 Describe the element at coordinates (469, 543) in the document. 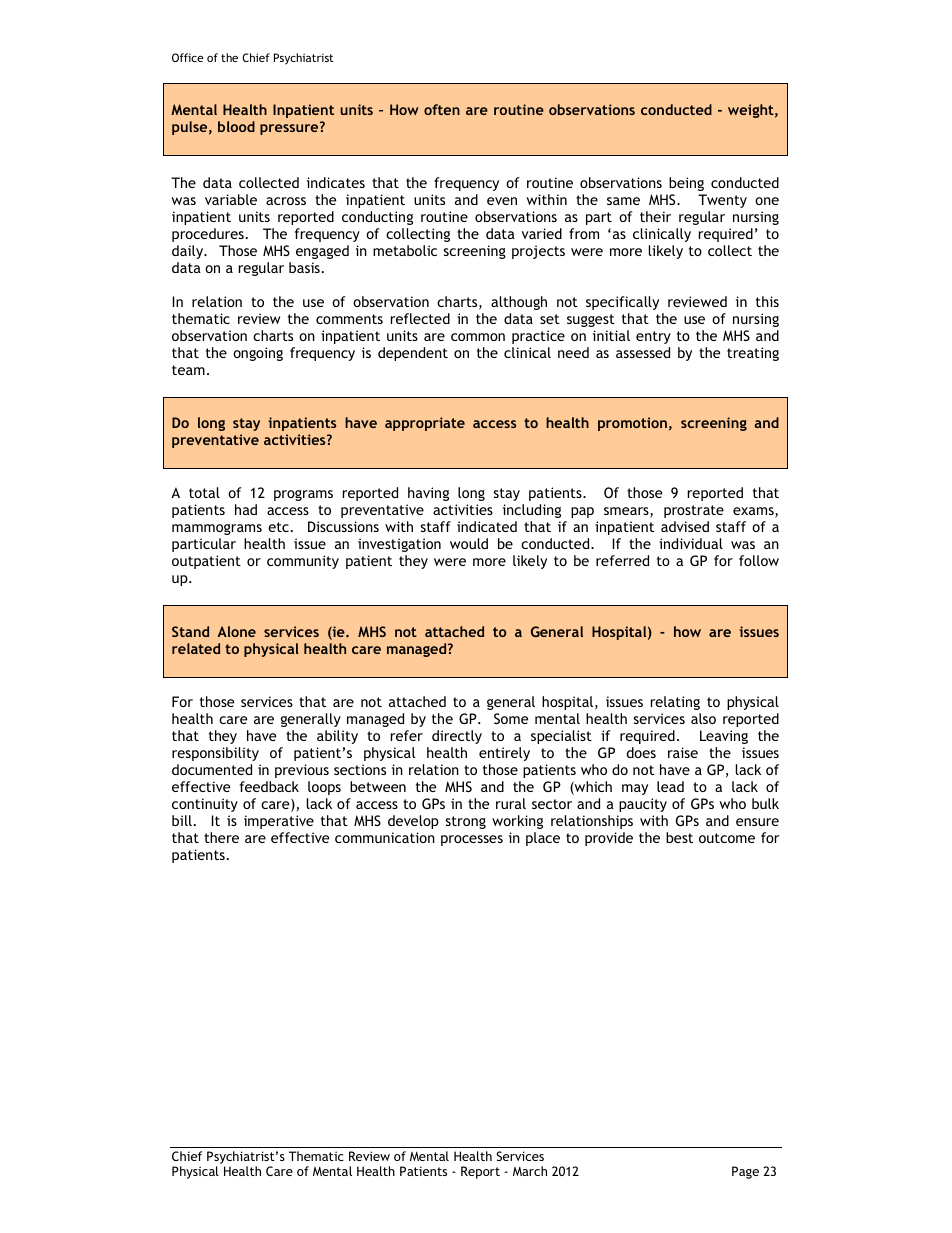

I see `would` at that location.
